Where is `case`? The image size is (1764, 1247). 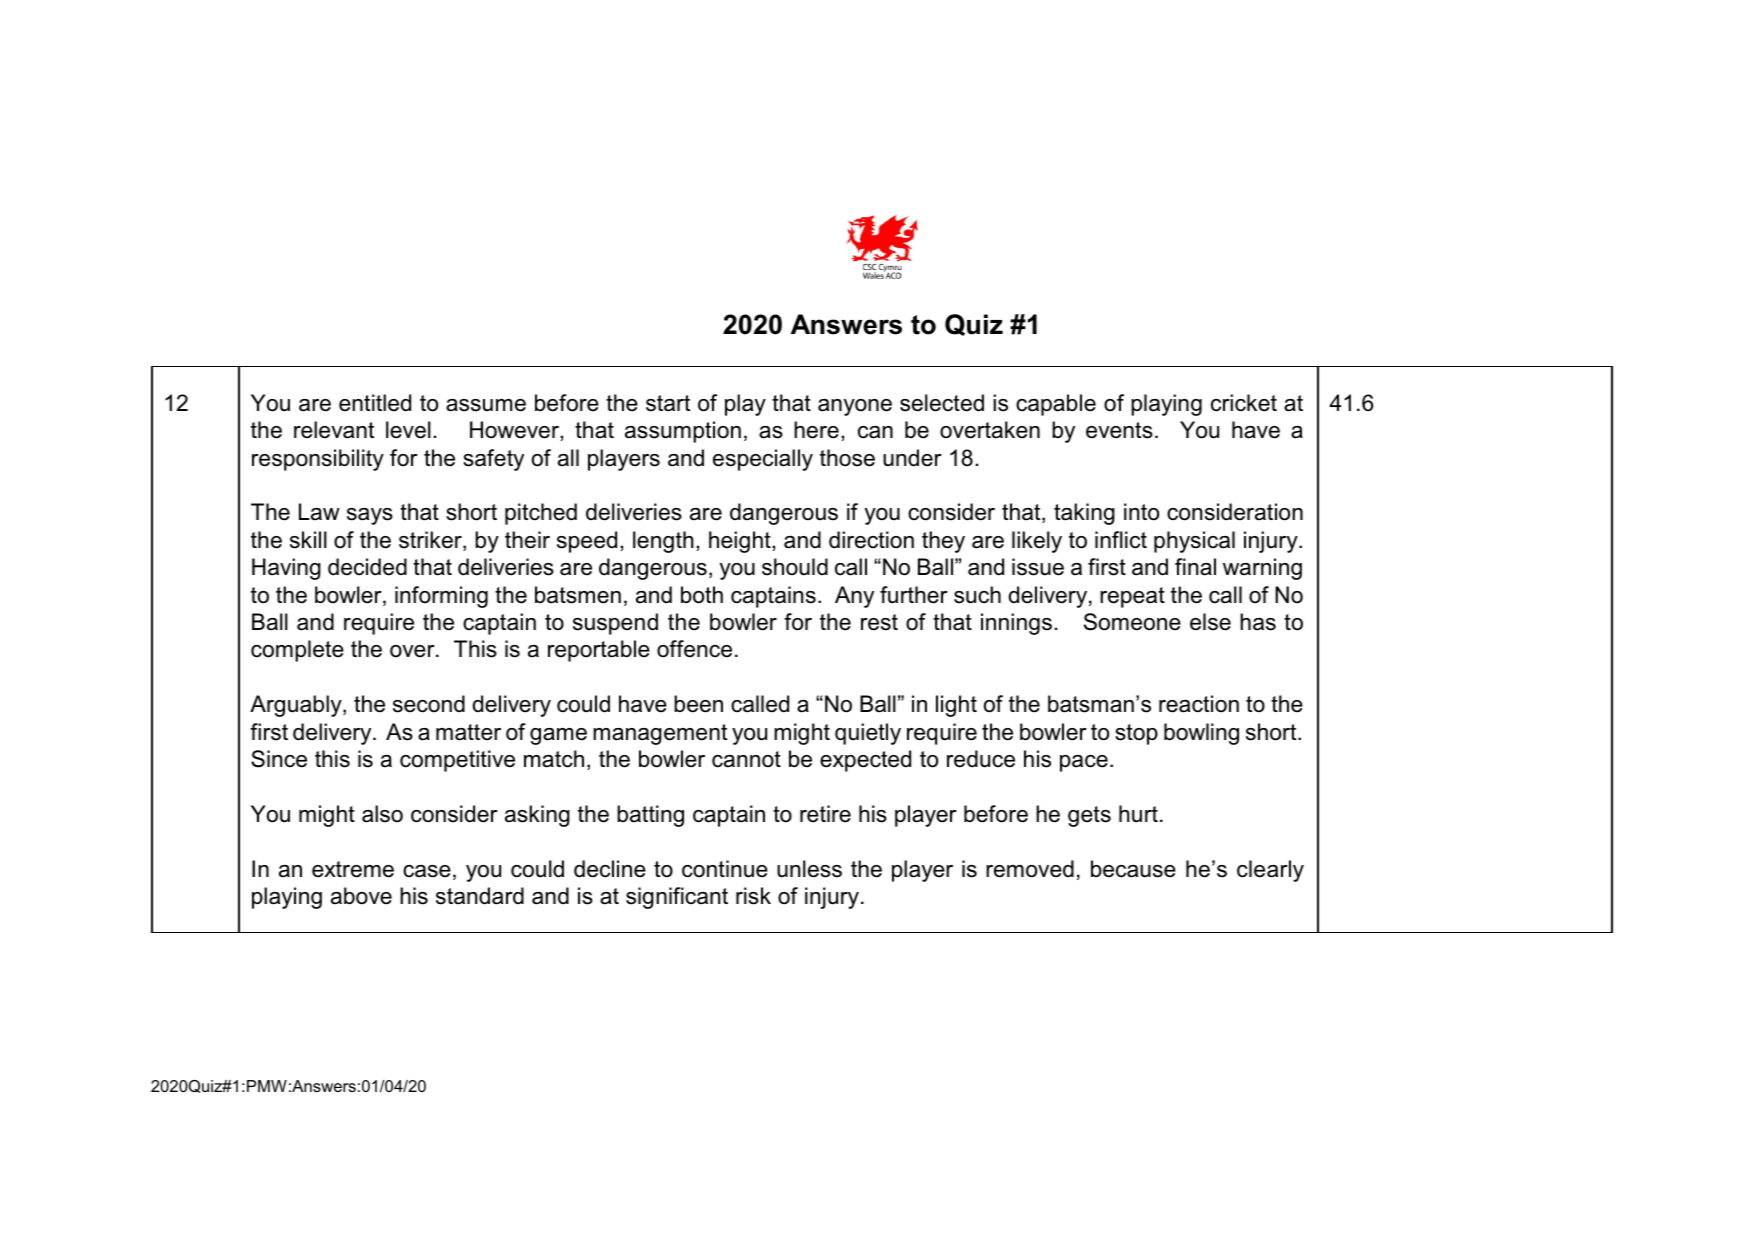
case is located at coordinates (427, 871).
